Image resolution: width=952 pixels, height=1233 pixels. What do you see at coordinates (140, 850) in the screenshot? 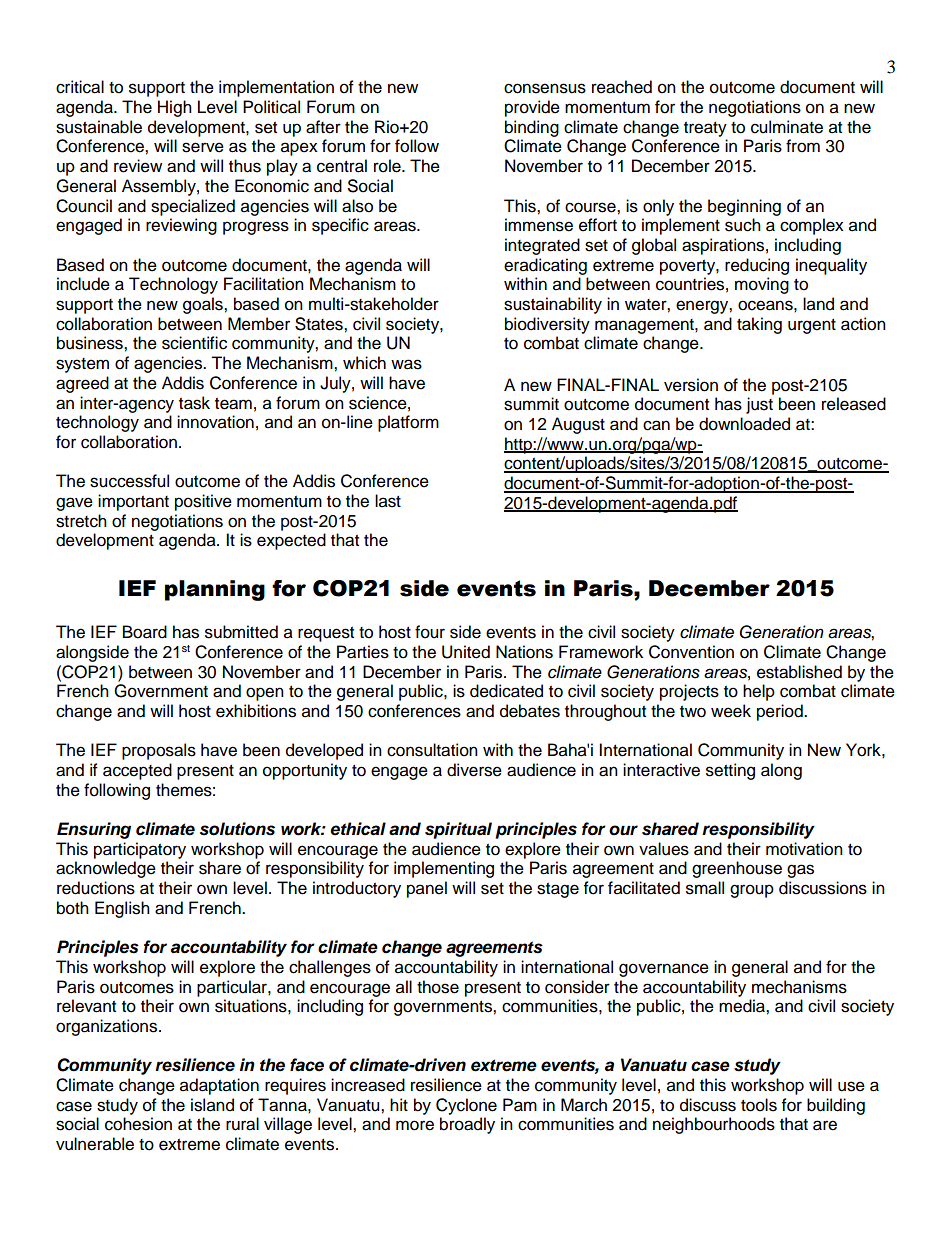
I see `participatory` at bounding box center [140, 850].
